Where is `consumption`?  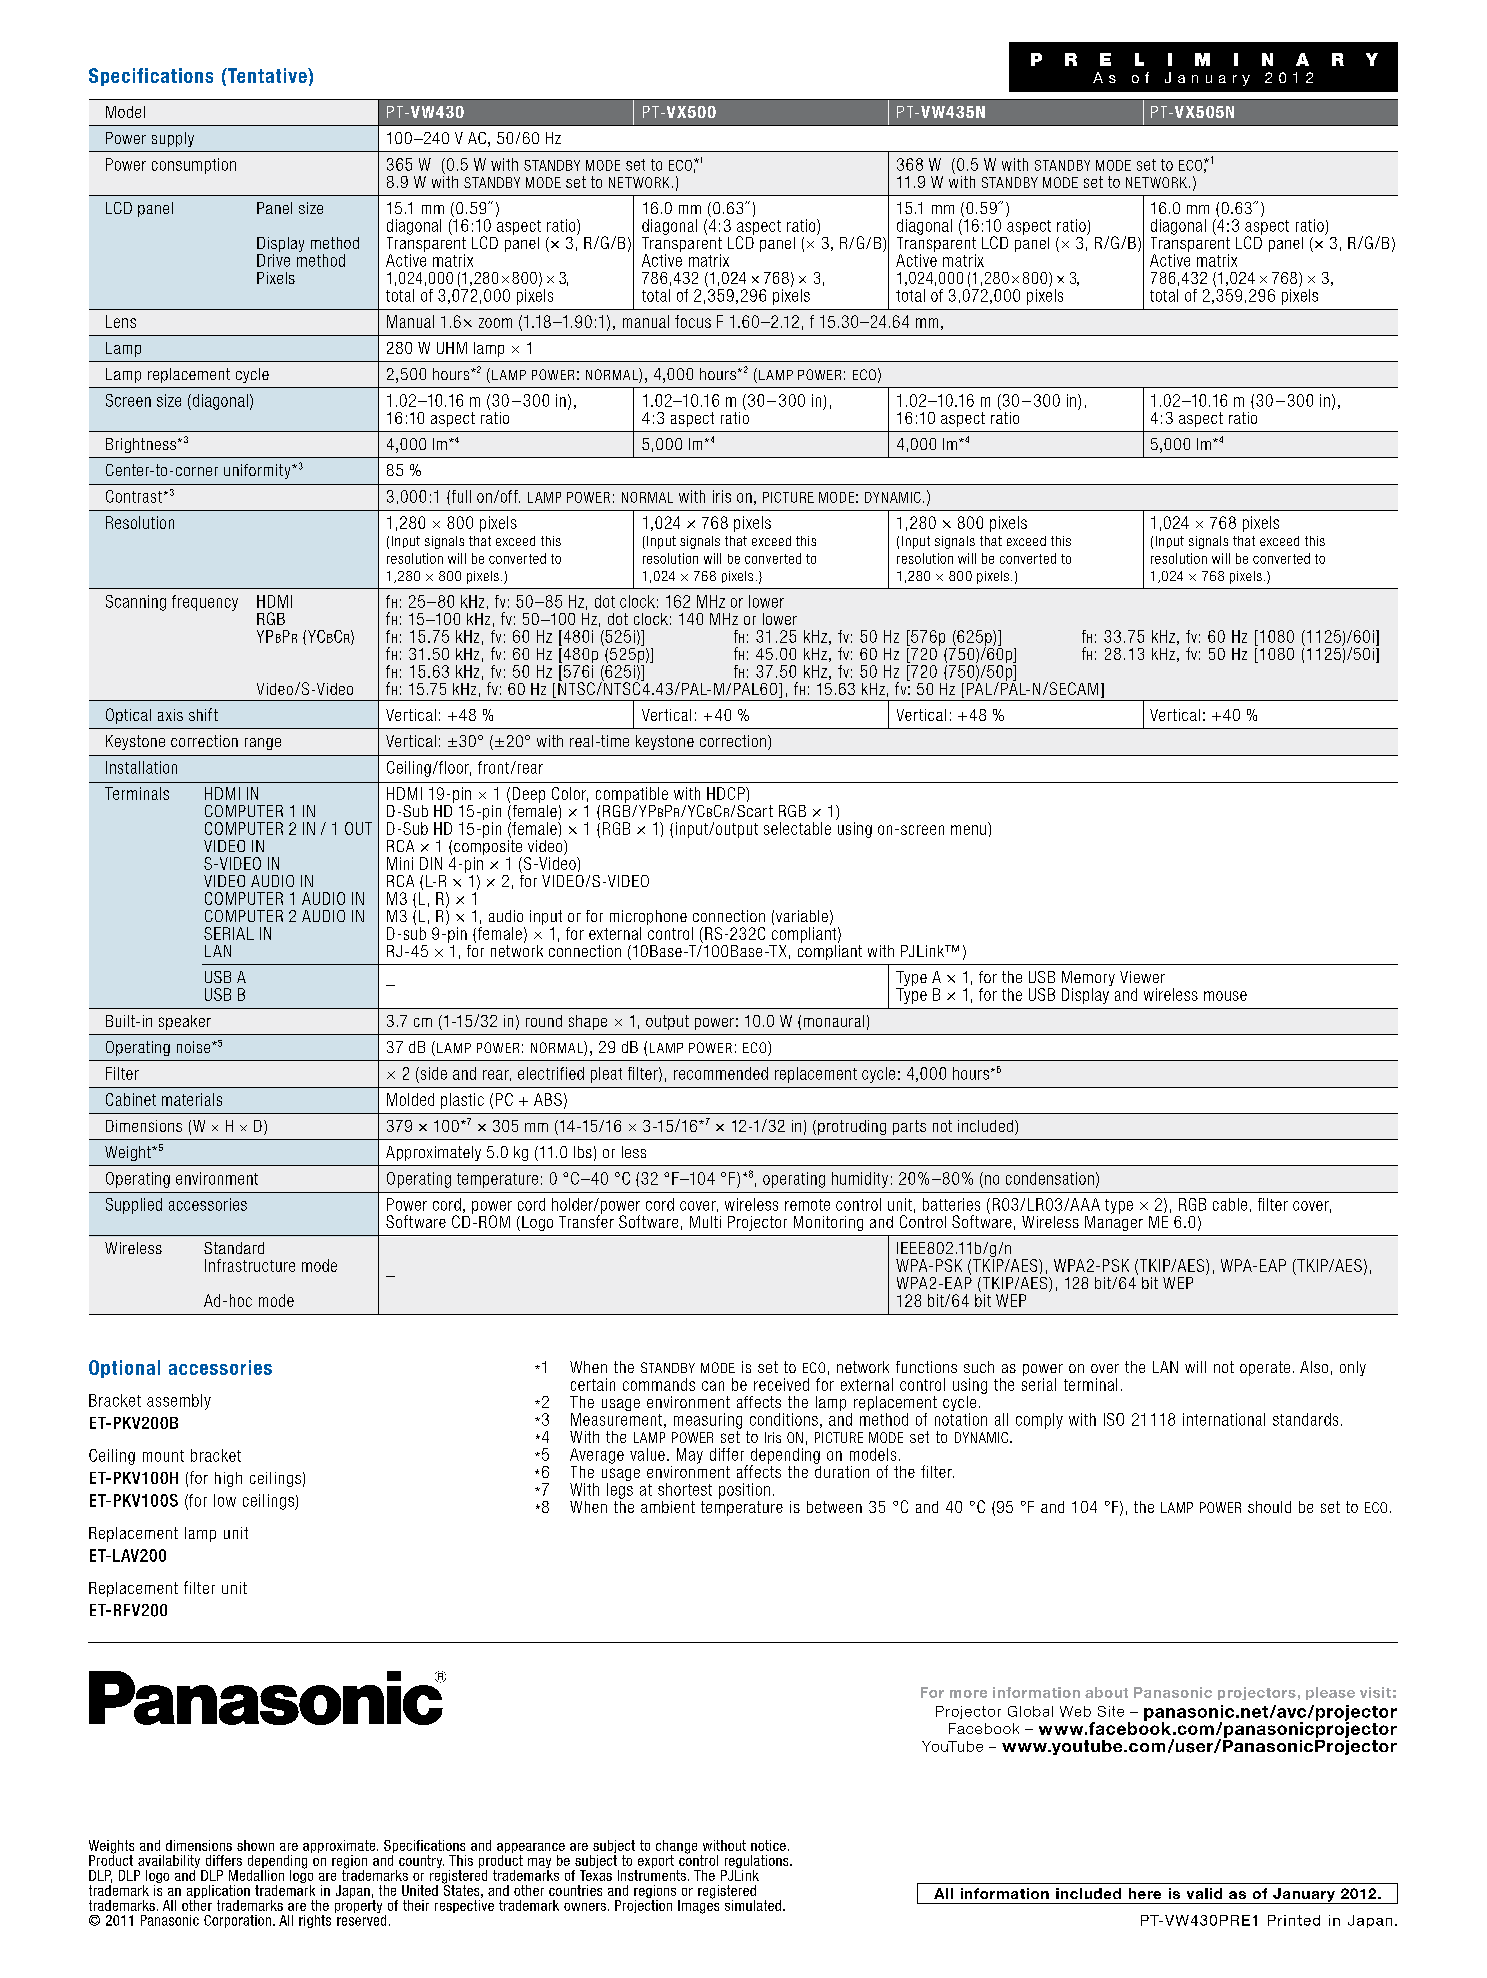 consumption is located at coordinates (194, 166).
